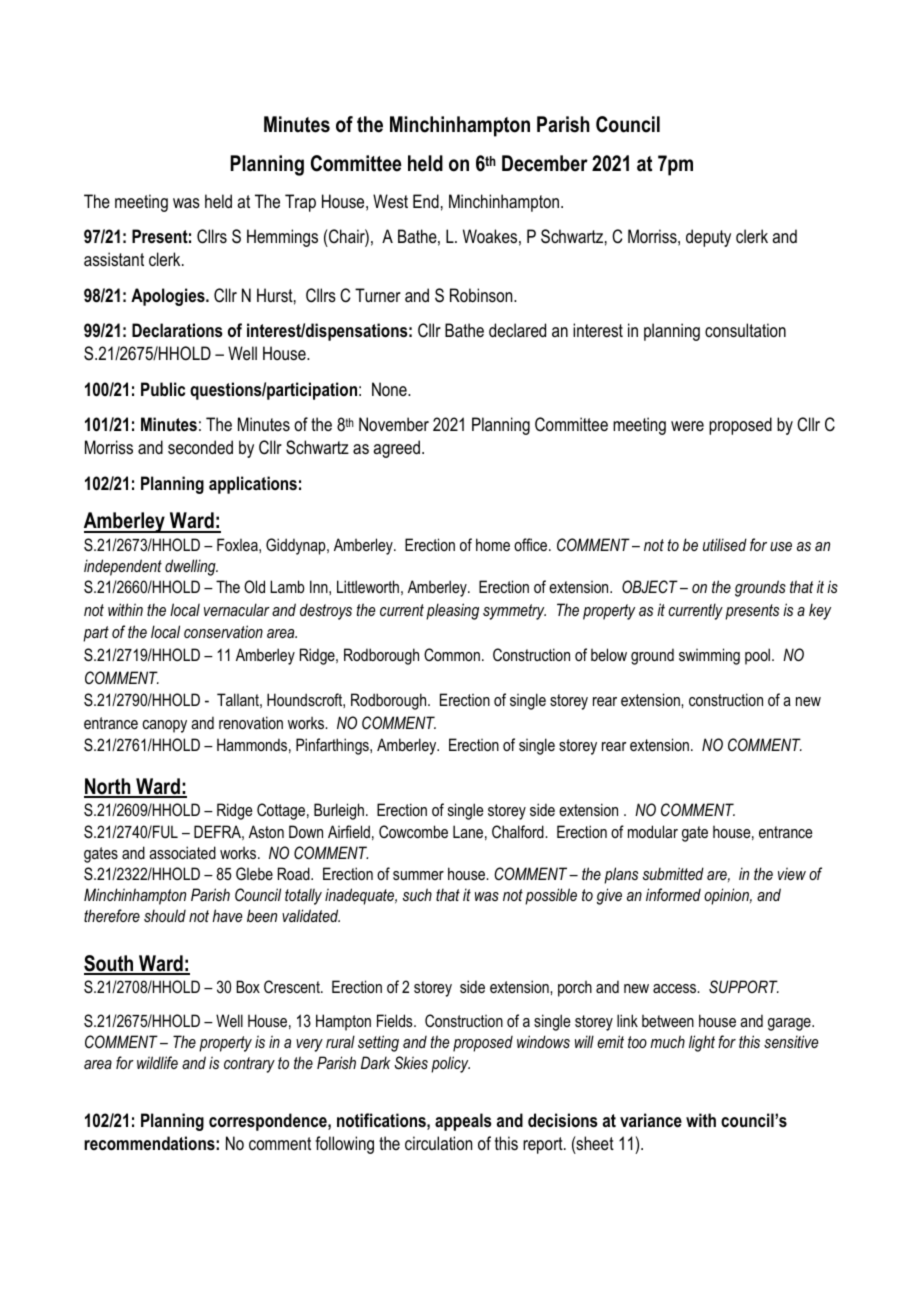 The height and width of the screenshot is (1308, 924). Describe the element at coordinates (157, 1062) in the screenshot. I see `wildlife` at that location.
